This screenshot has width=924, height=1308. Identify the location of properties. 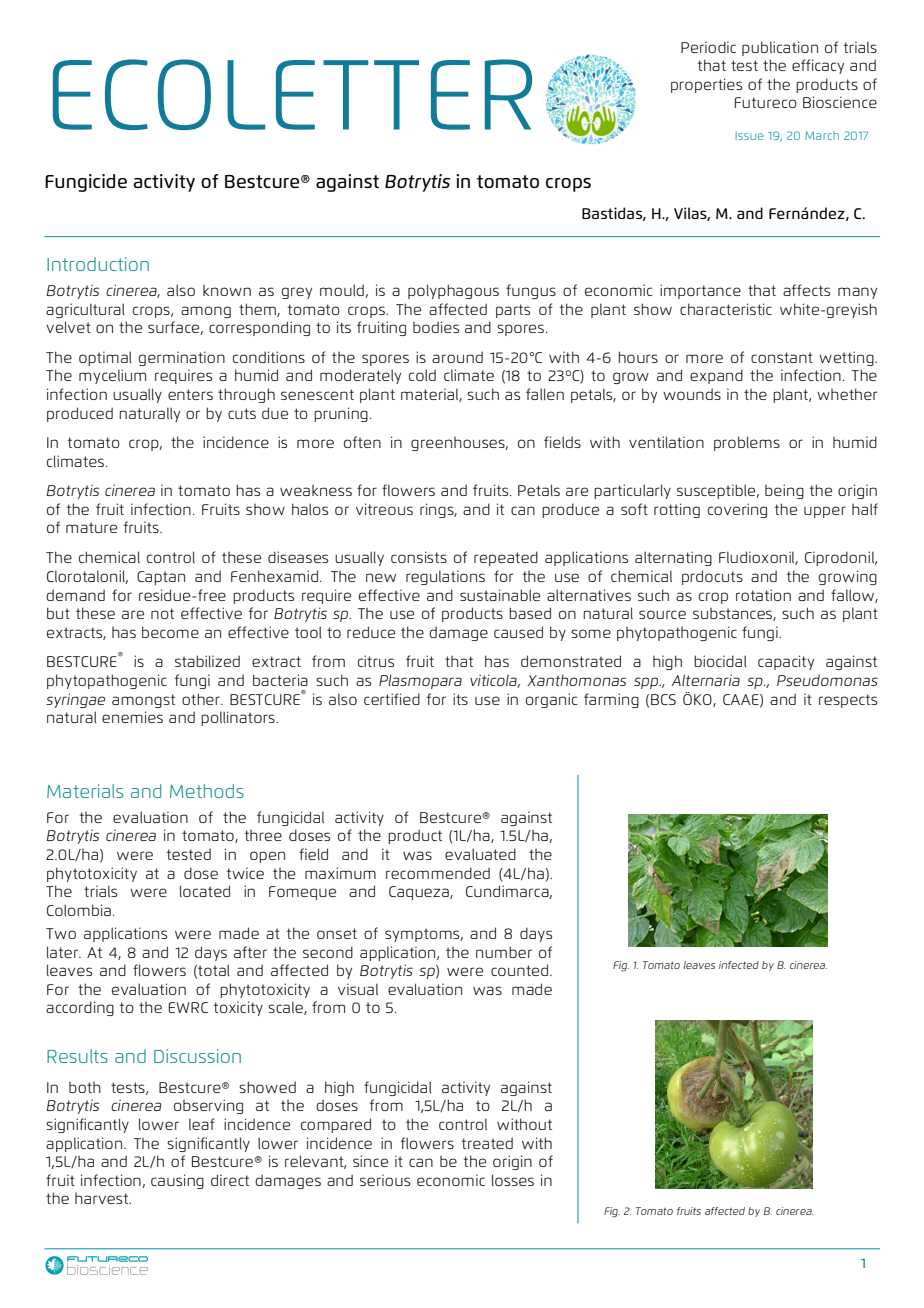
(706, 85).
